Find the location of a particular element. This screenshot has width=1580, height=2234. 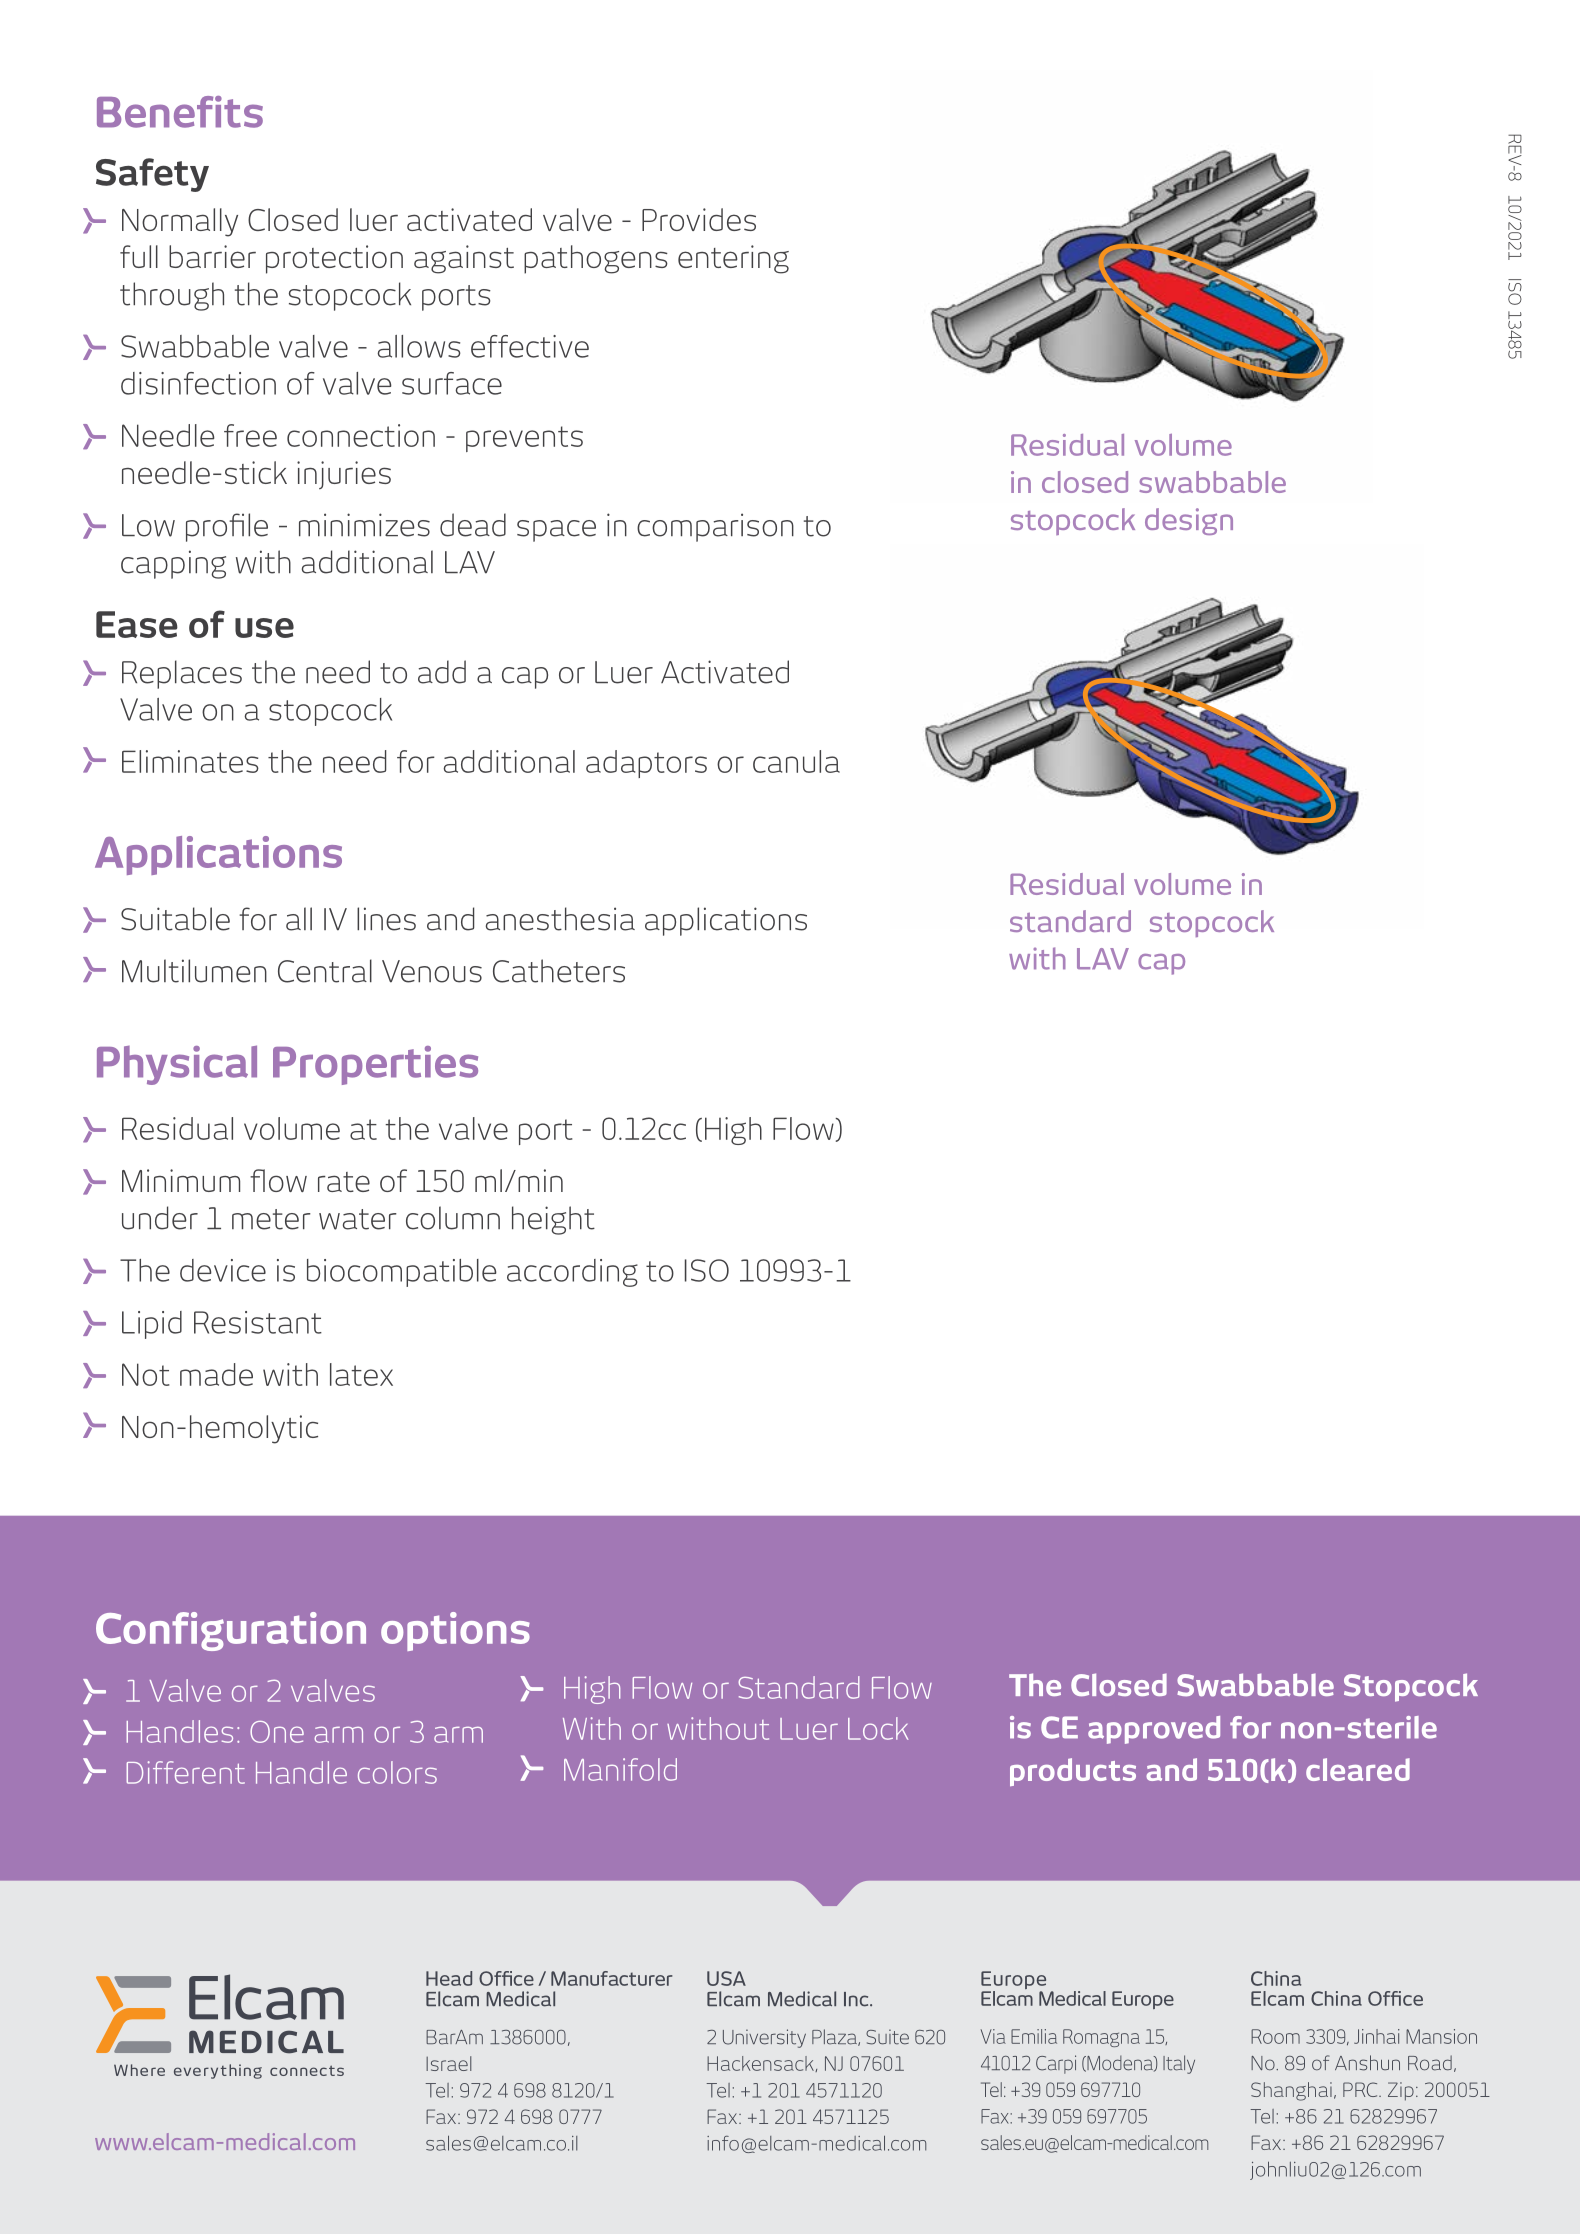

height is located at coordinates (553, 1220).
